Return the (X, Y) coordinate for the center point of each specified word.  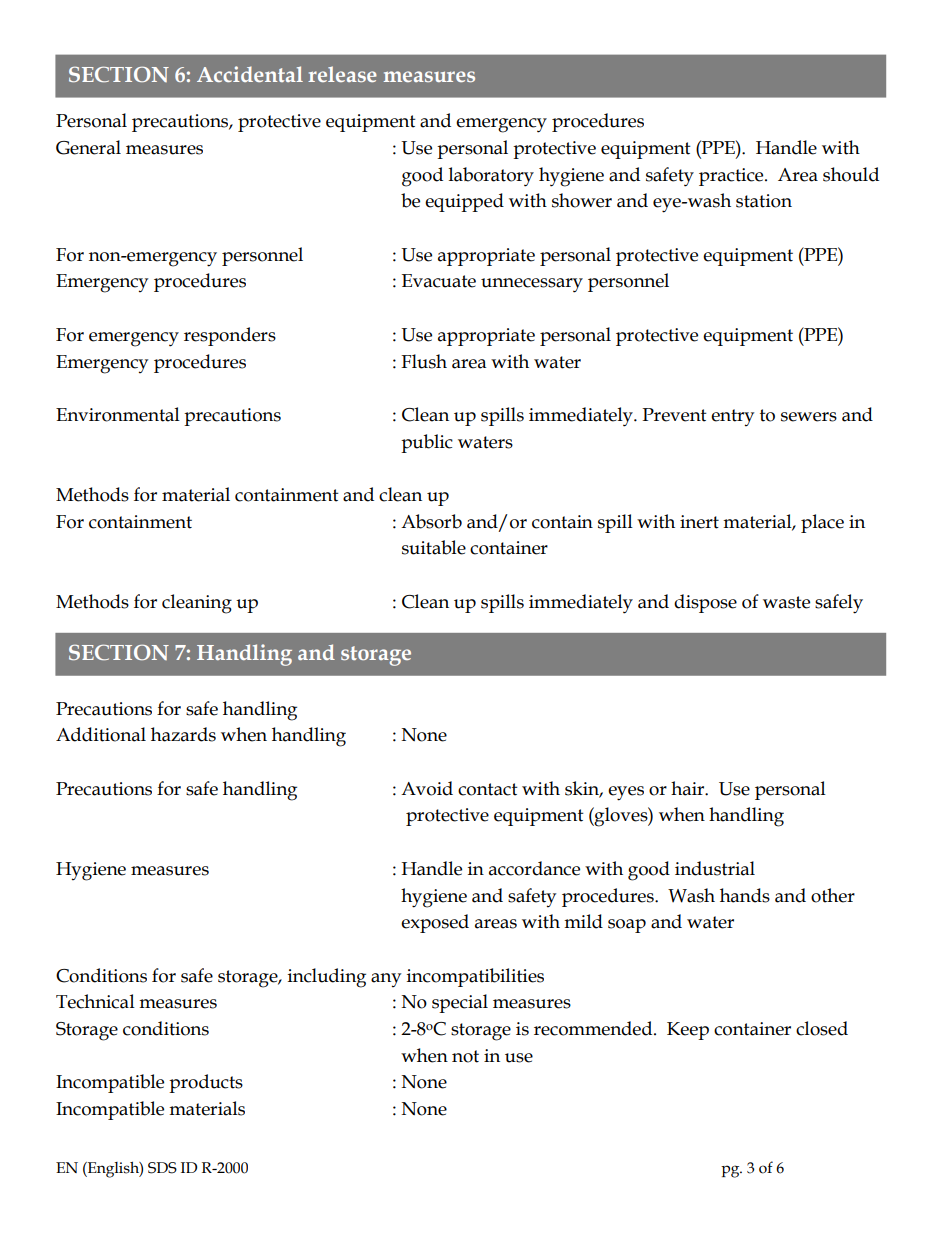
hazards (183, 734)
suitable (434, 547)
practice (732, 177)
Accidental (250, 74)
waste (786, 602)
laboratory (491, 177)
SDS (162, 1168)
